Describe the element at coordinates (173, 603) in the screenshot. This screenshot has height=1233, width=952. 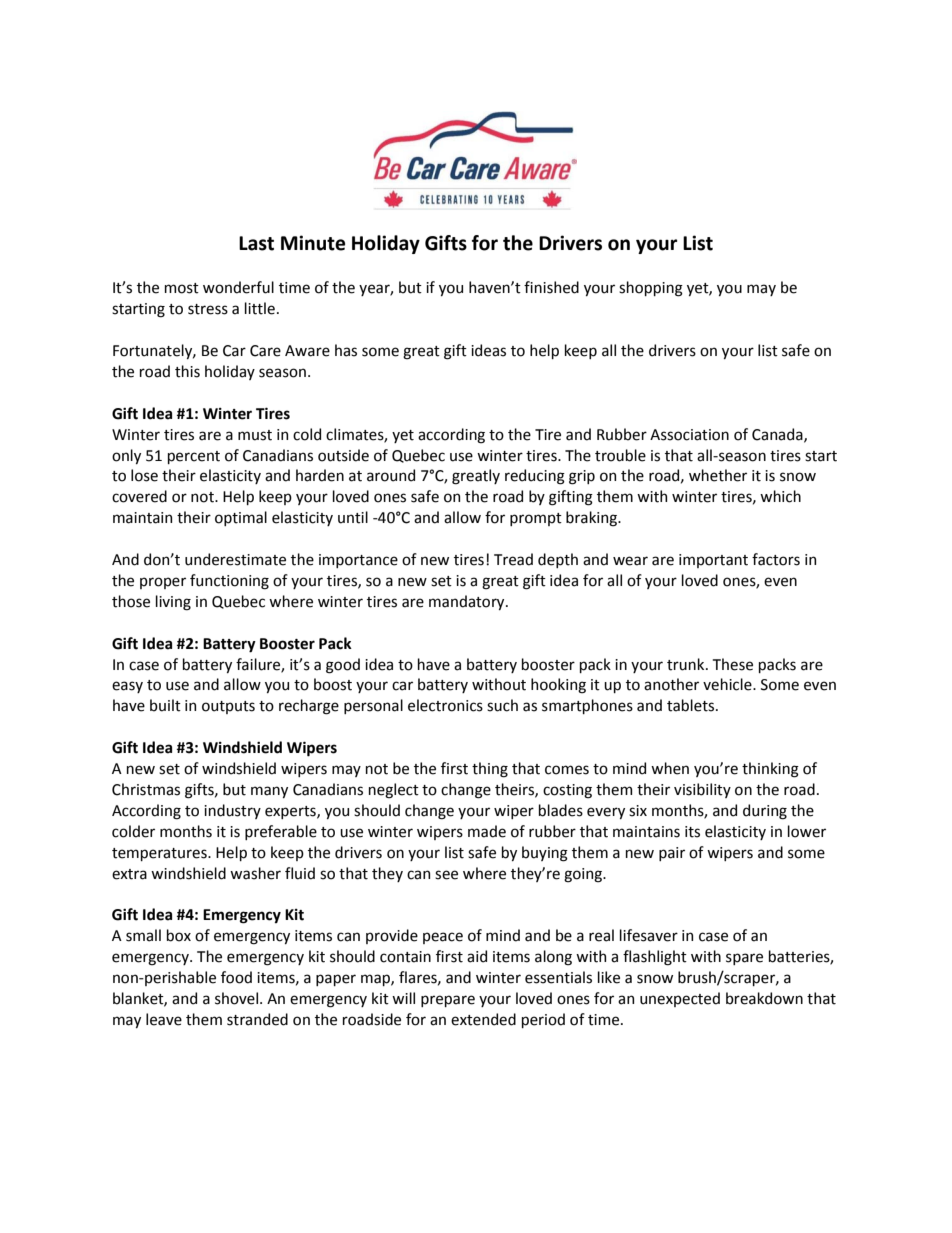
I see `living` at that location.
